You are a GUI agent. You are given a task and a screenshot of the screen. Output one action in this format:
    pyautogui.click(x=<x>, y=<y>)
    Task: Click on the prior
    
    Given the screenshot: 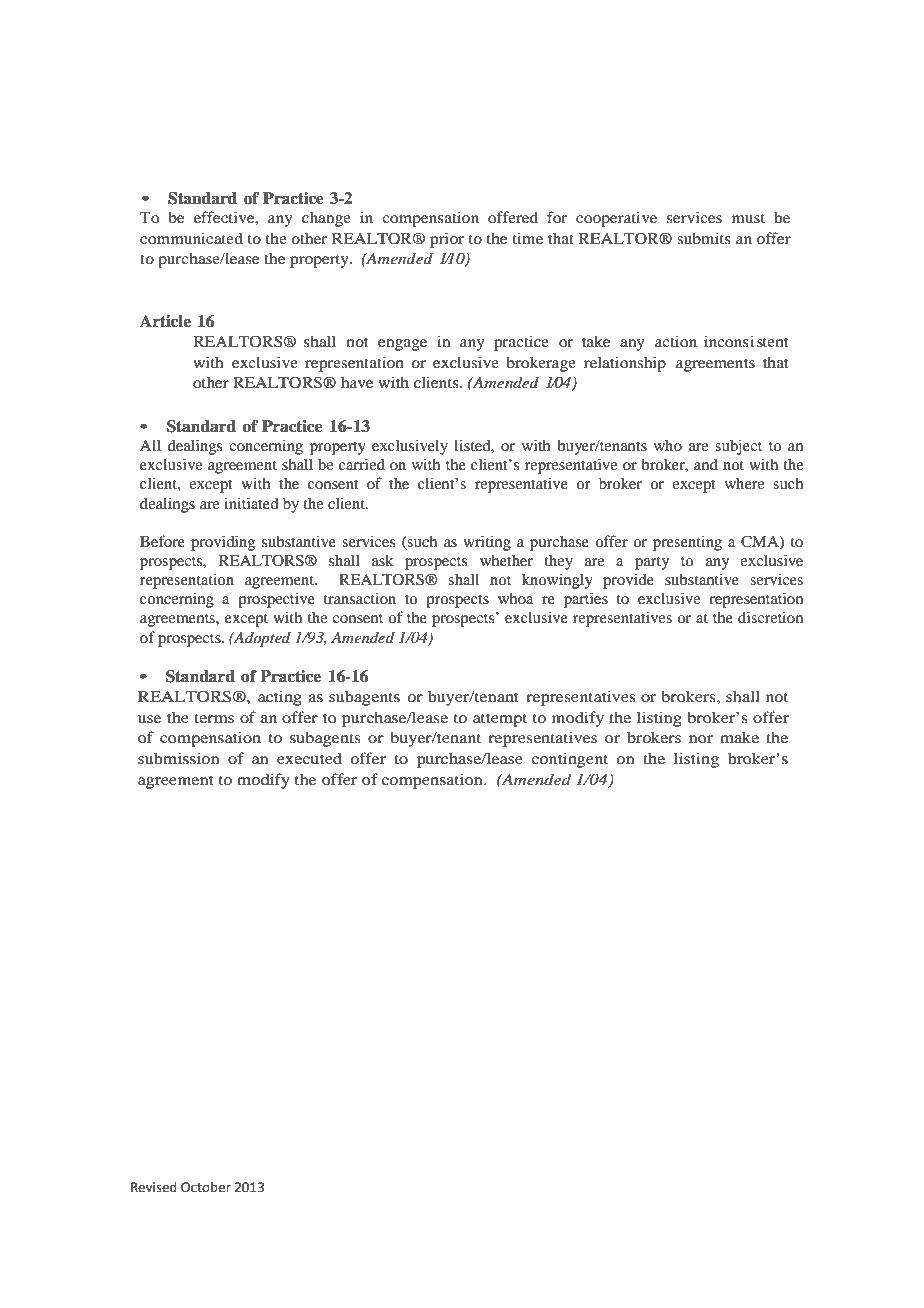 What is the action you would take?
    pyautogui.click(x=447, y=240)
